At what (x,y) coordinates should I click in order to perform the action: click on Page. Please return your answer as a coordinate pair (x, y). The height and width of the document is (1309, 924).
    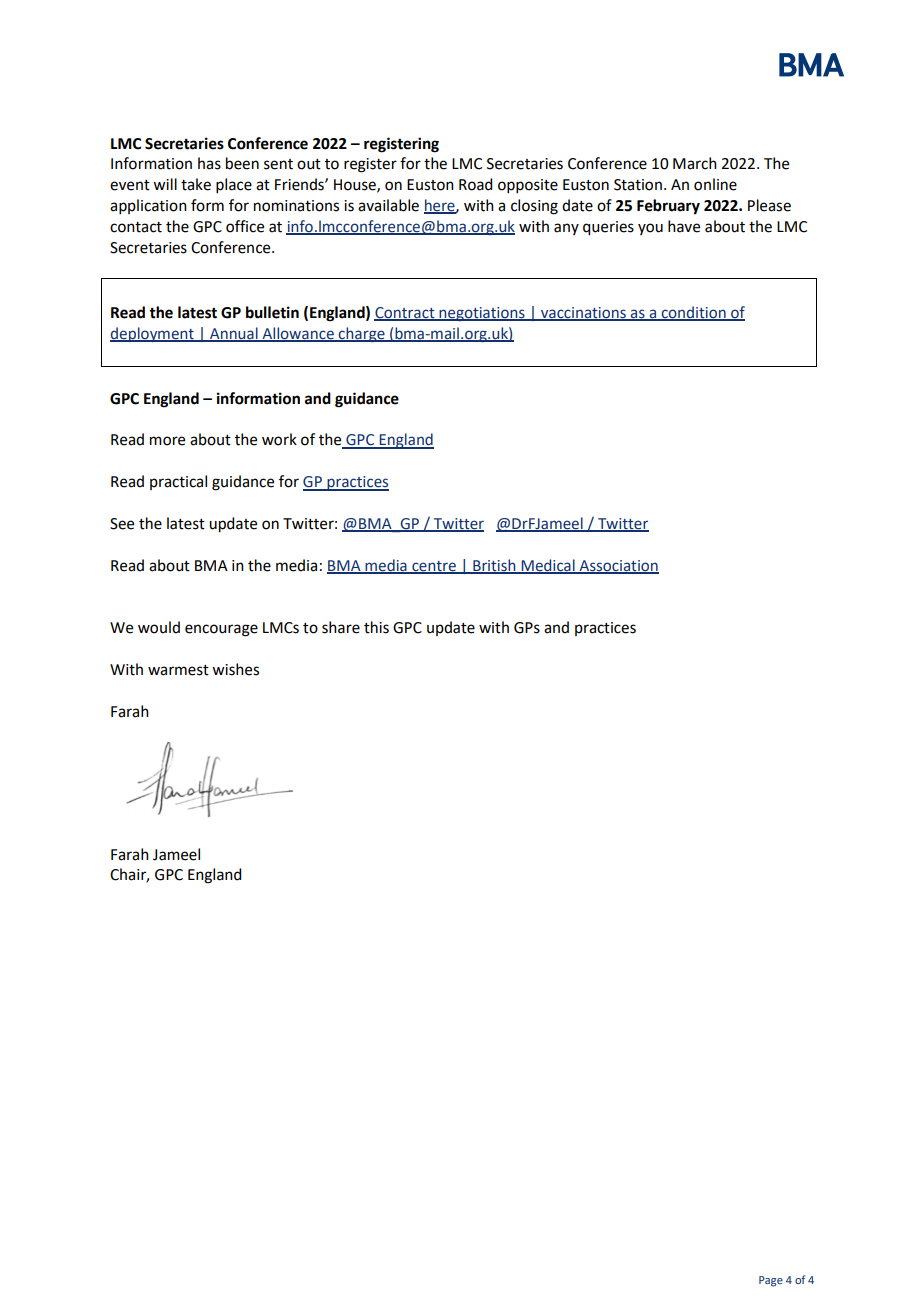
    Looking at the image, I should click on (771, 1281).
